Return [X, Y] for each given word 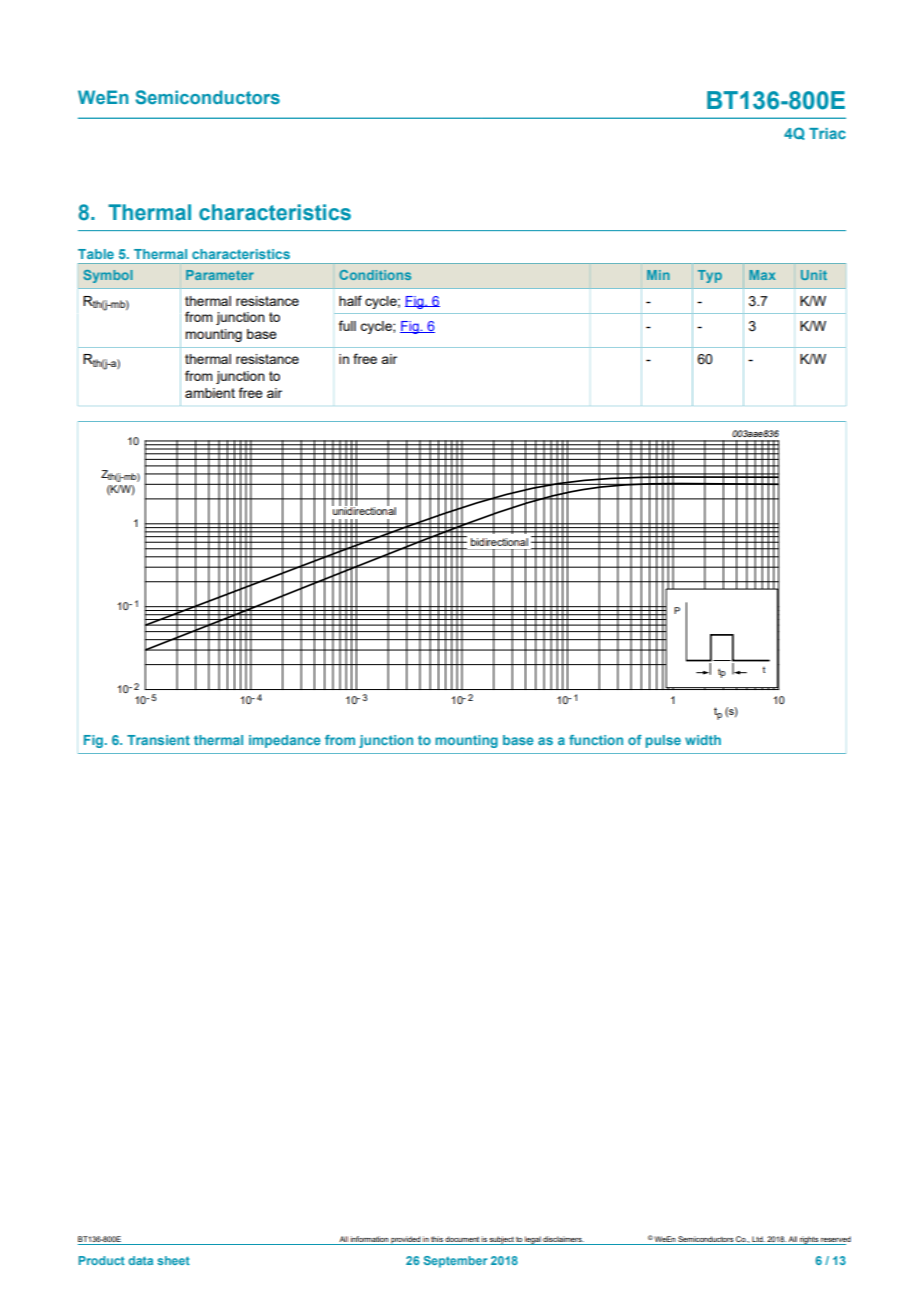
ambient [210, 393]
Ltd [758, 1239]
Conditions [375, 275]
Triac [827, 133]
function [596, 740]
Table [96, 254]
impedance [285, 741]
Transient [158, 740]
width [703, 740]
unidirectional [364, 510]
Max [762, 275]
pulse [663, 741]
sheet [173, 1260]
